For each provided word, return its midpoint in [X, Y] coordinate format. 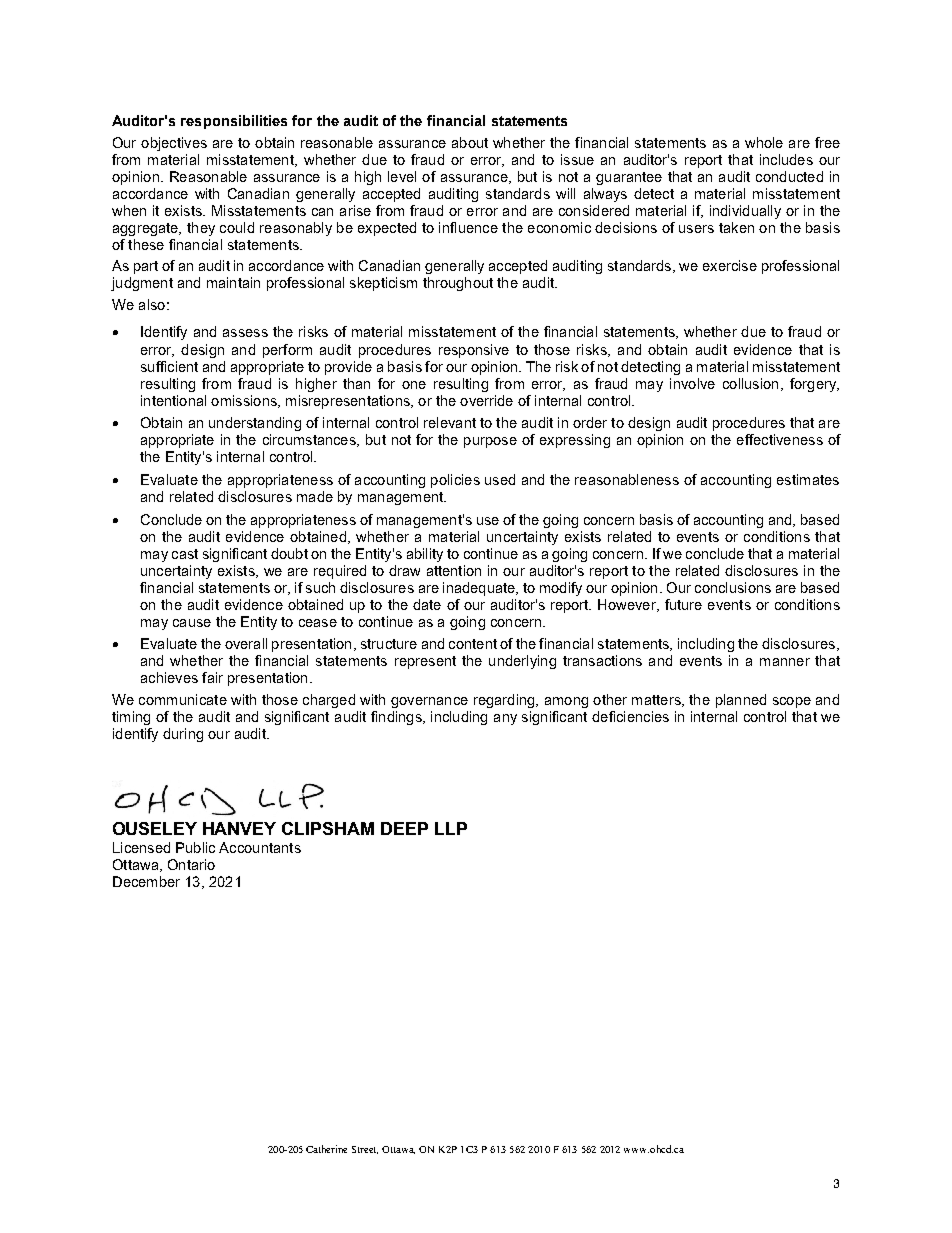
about [470, 142]
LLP [451, 828]
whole [764, 142]
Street [365, 1150]
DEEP [404, 828]
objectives [174, 144]
